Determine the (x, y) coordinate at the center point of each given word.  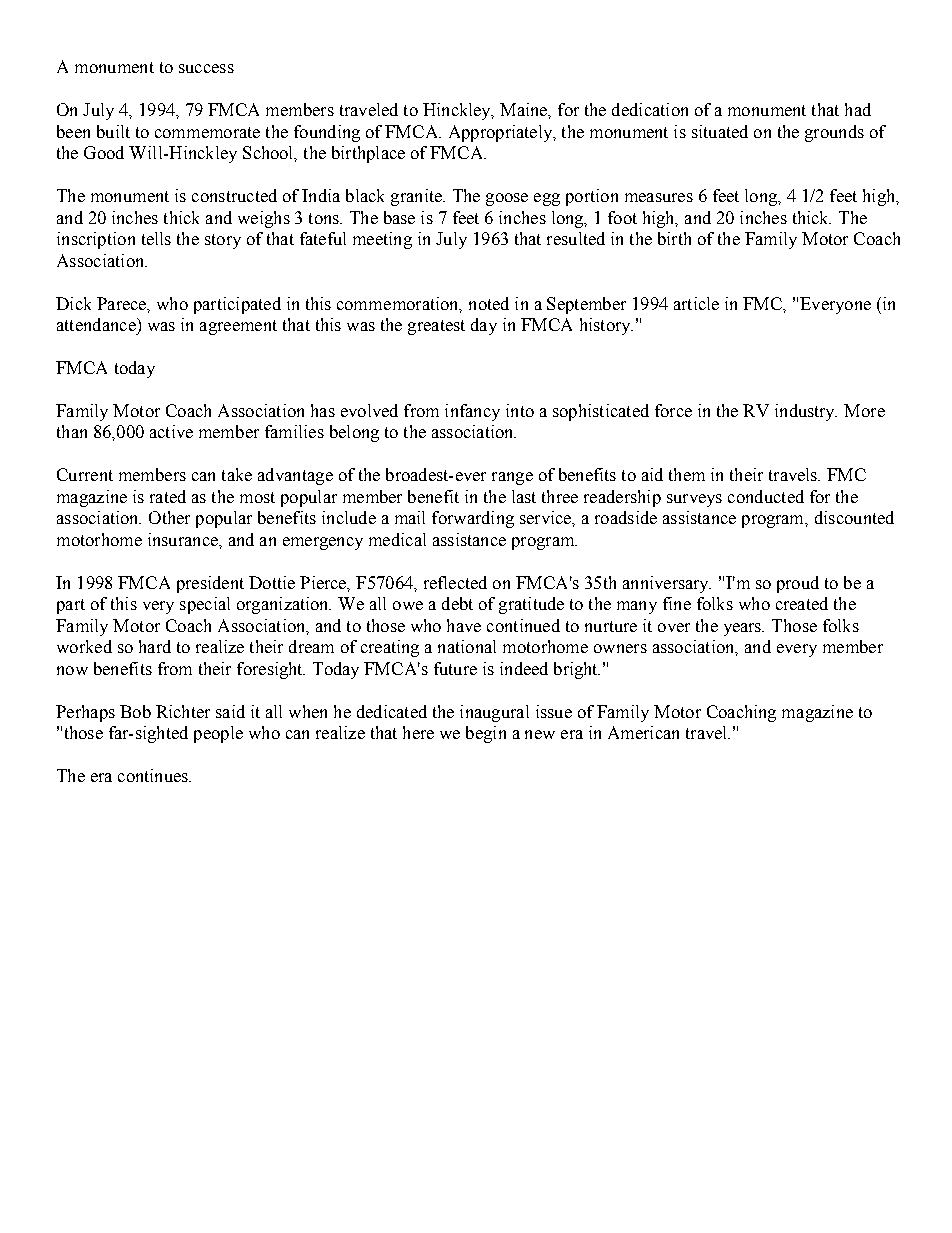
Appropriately (502, 133)
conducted (766, 496)
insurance (184, 539)
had (858, 109)
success (206, 68)
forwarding (473, 519)
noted (489, 303)
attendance (97, 324)
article (696, 303)
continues (154, 775)
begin (486, 734)
